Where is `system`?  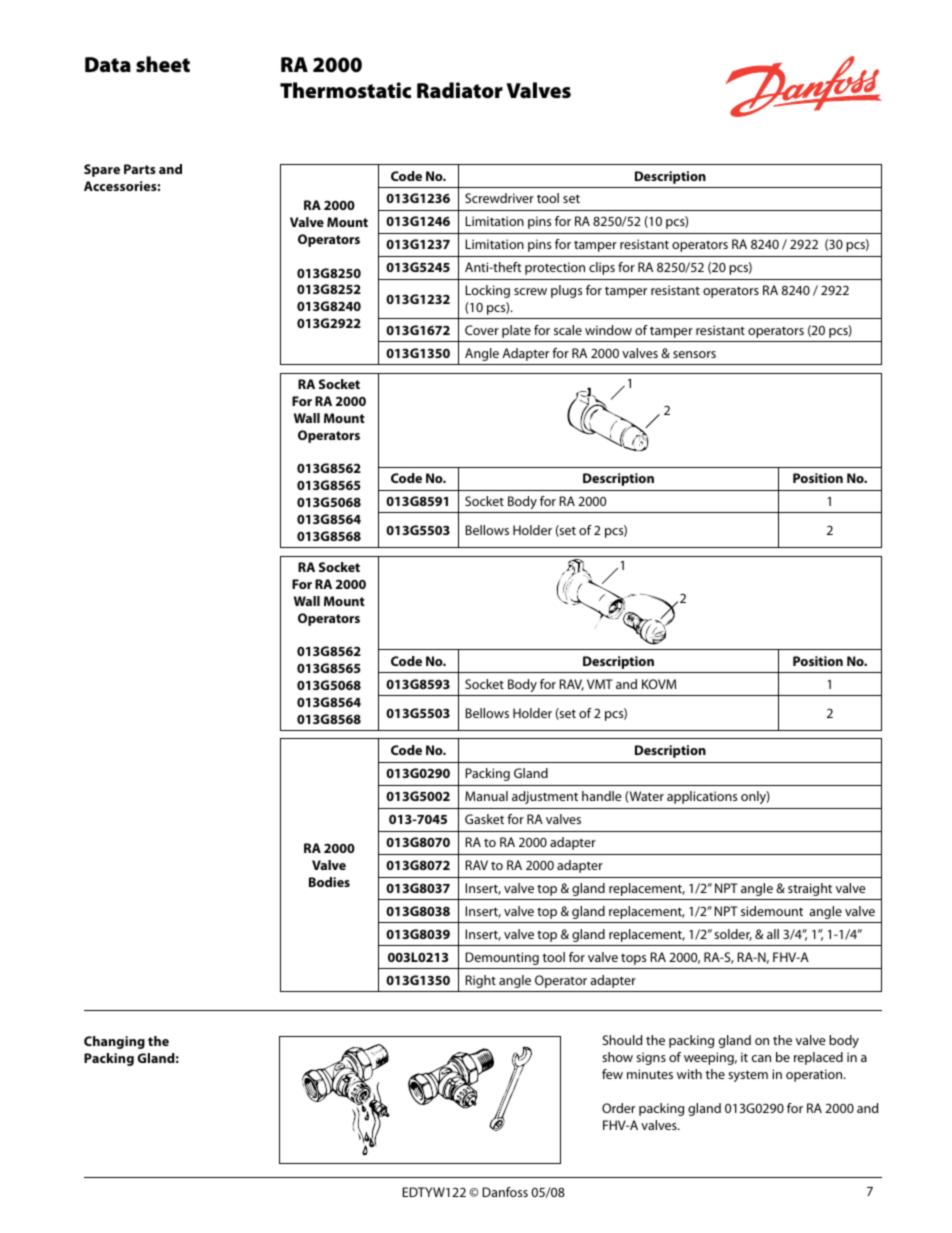
system is located at coordinates (748, 1076).
